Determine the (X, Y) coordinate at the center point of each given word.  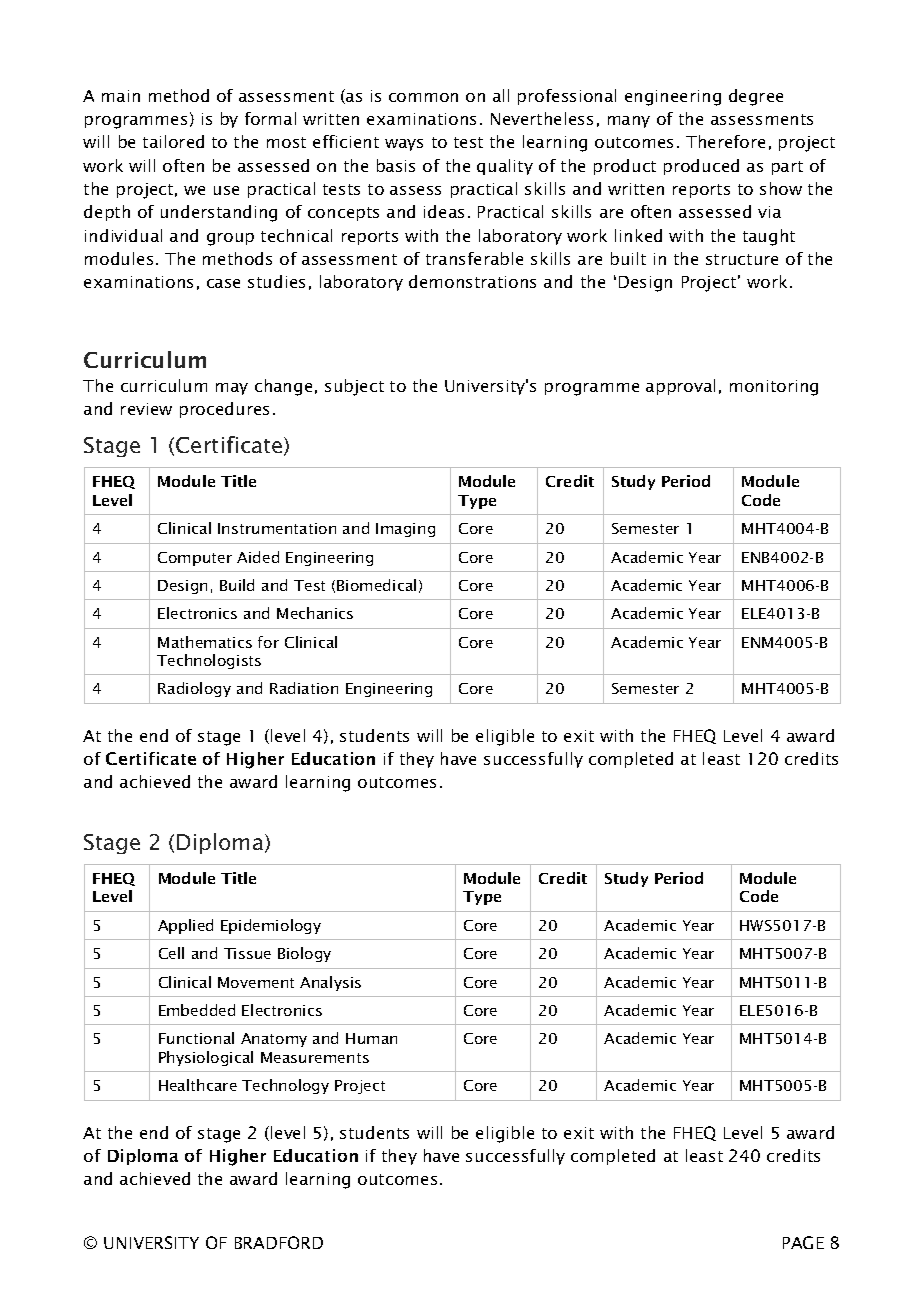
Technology (285, 1086)
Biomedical (376, 585)
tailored (173, 141)
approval (680, 387)
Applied (185, 926)
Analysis (330, 983)
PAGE (803, 1242)
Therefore (725, 141)
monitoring (774, 388)
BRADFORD (279, 1242)
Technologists (209, 661)
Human (371, 1038)
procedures (224, 410)
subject (354, 387)
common (423, 97)
